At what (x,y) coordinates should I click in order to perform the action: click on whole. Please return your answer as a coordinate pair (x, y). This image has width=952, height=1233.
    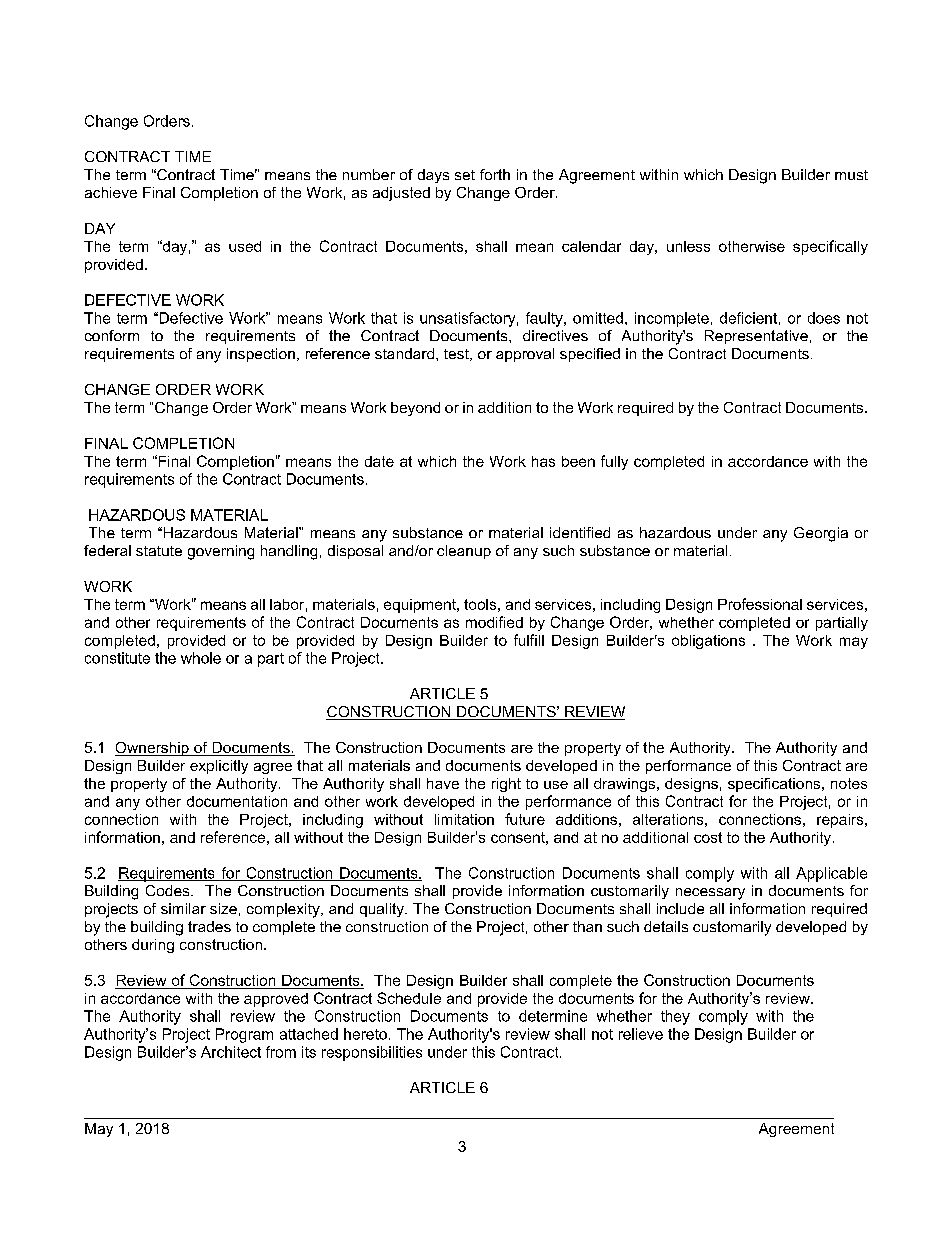
    Looking at the image, I should click on (201, 658).
